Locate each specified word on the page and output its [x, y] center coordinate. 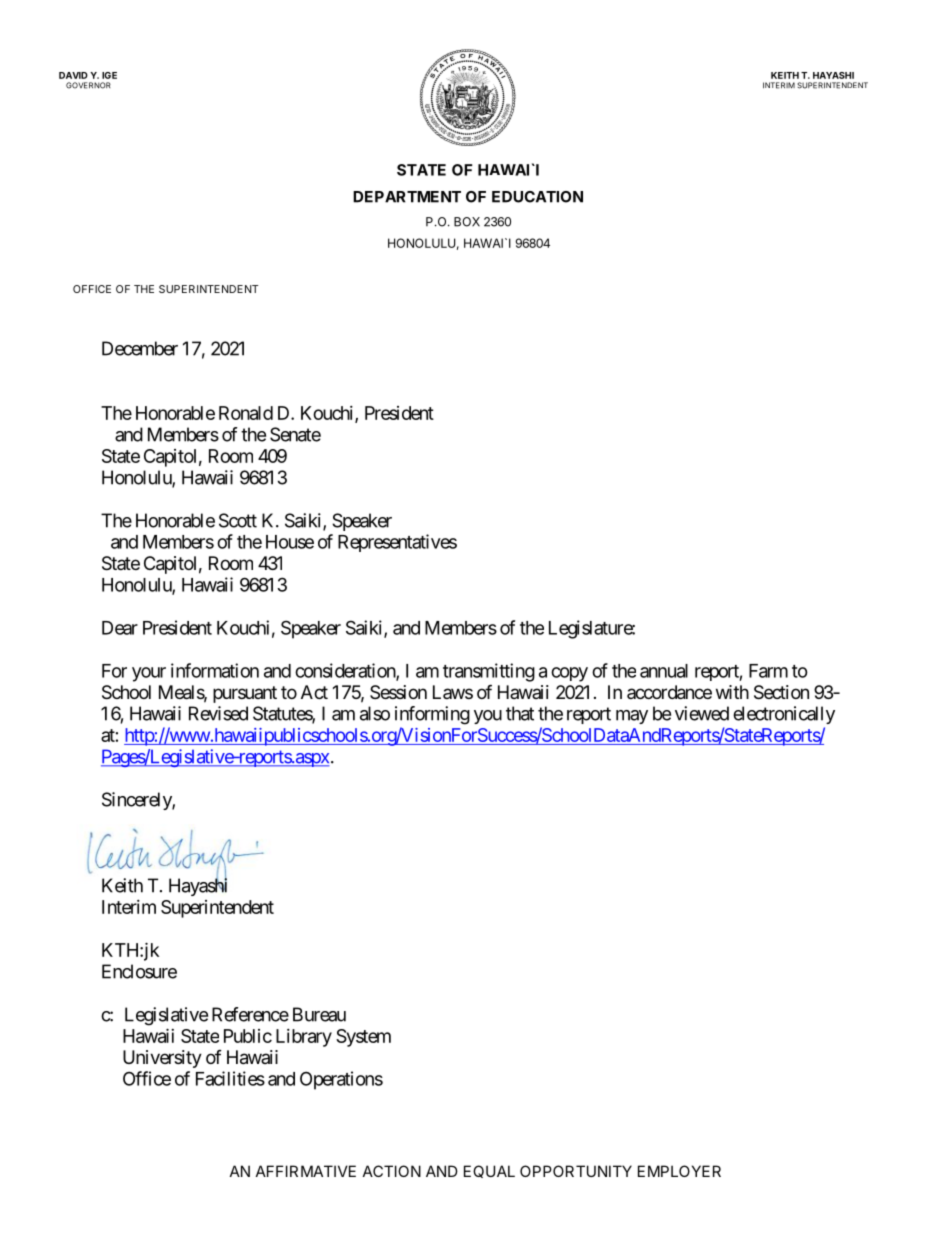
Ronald [246, 413]
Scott [238, 520]
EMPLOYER [679, 1171]
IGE [109, 75]
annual [664, 671]
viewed [702, 713]
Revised [218, 713]
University [162, 1059]
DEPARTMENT [407, 197]
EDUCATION [537, 197]
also [375, 713]
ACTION [392, 1171]
